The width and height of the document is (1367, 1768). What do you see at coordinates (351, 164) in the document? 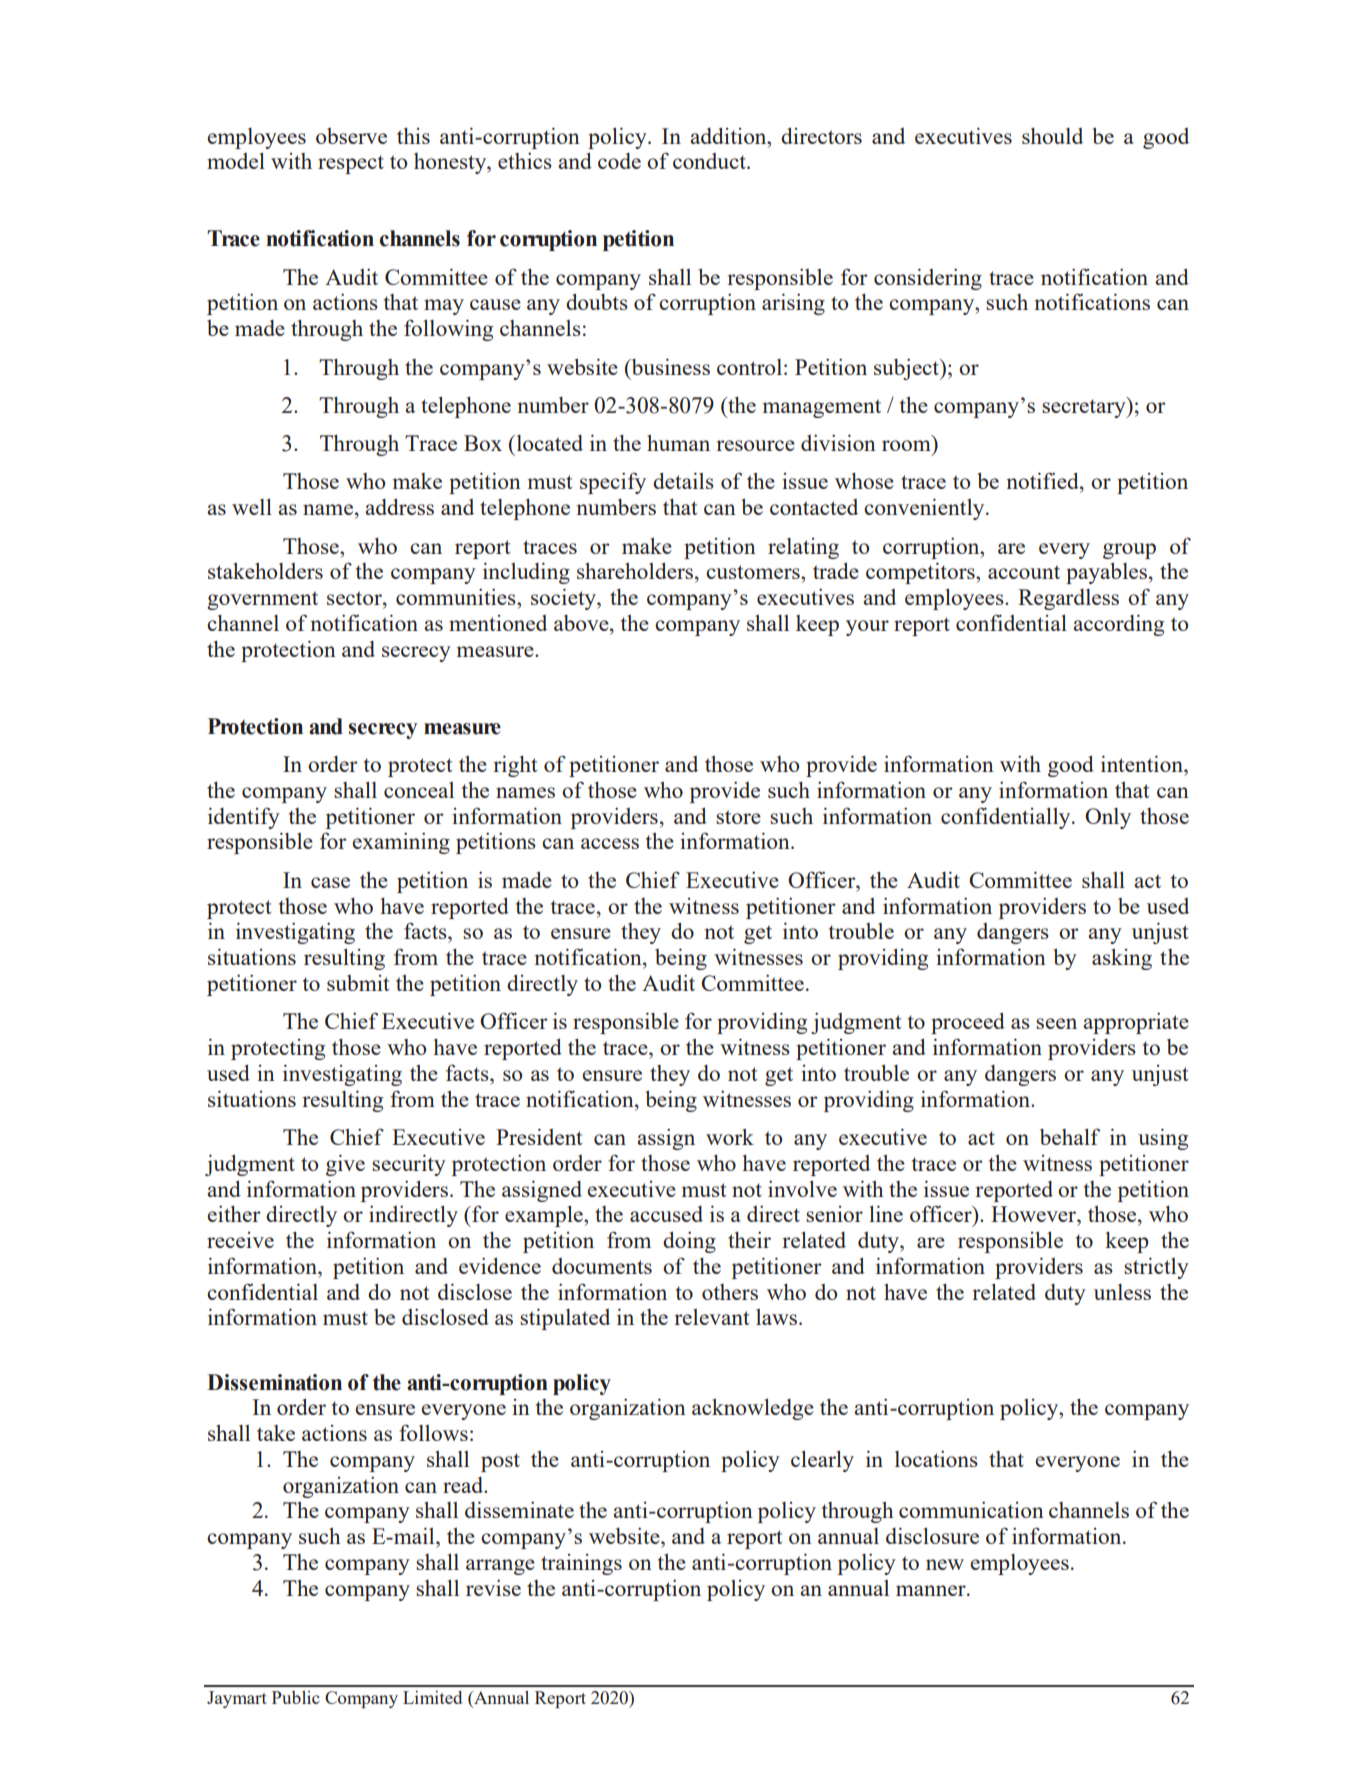
I see `respect` at bounding box center [351, 164].
